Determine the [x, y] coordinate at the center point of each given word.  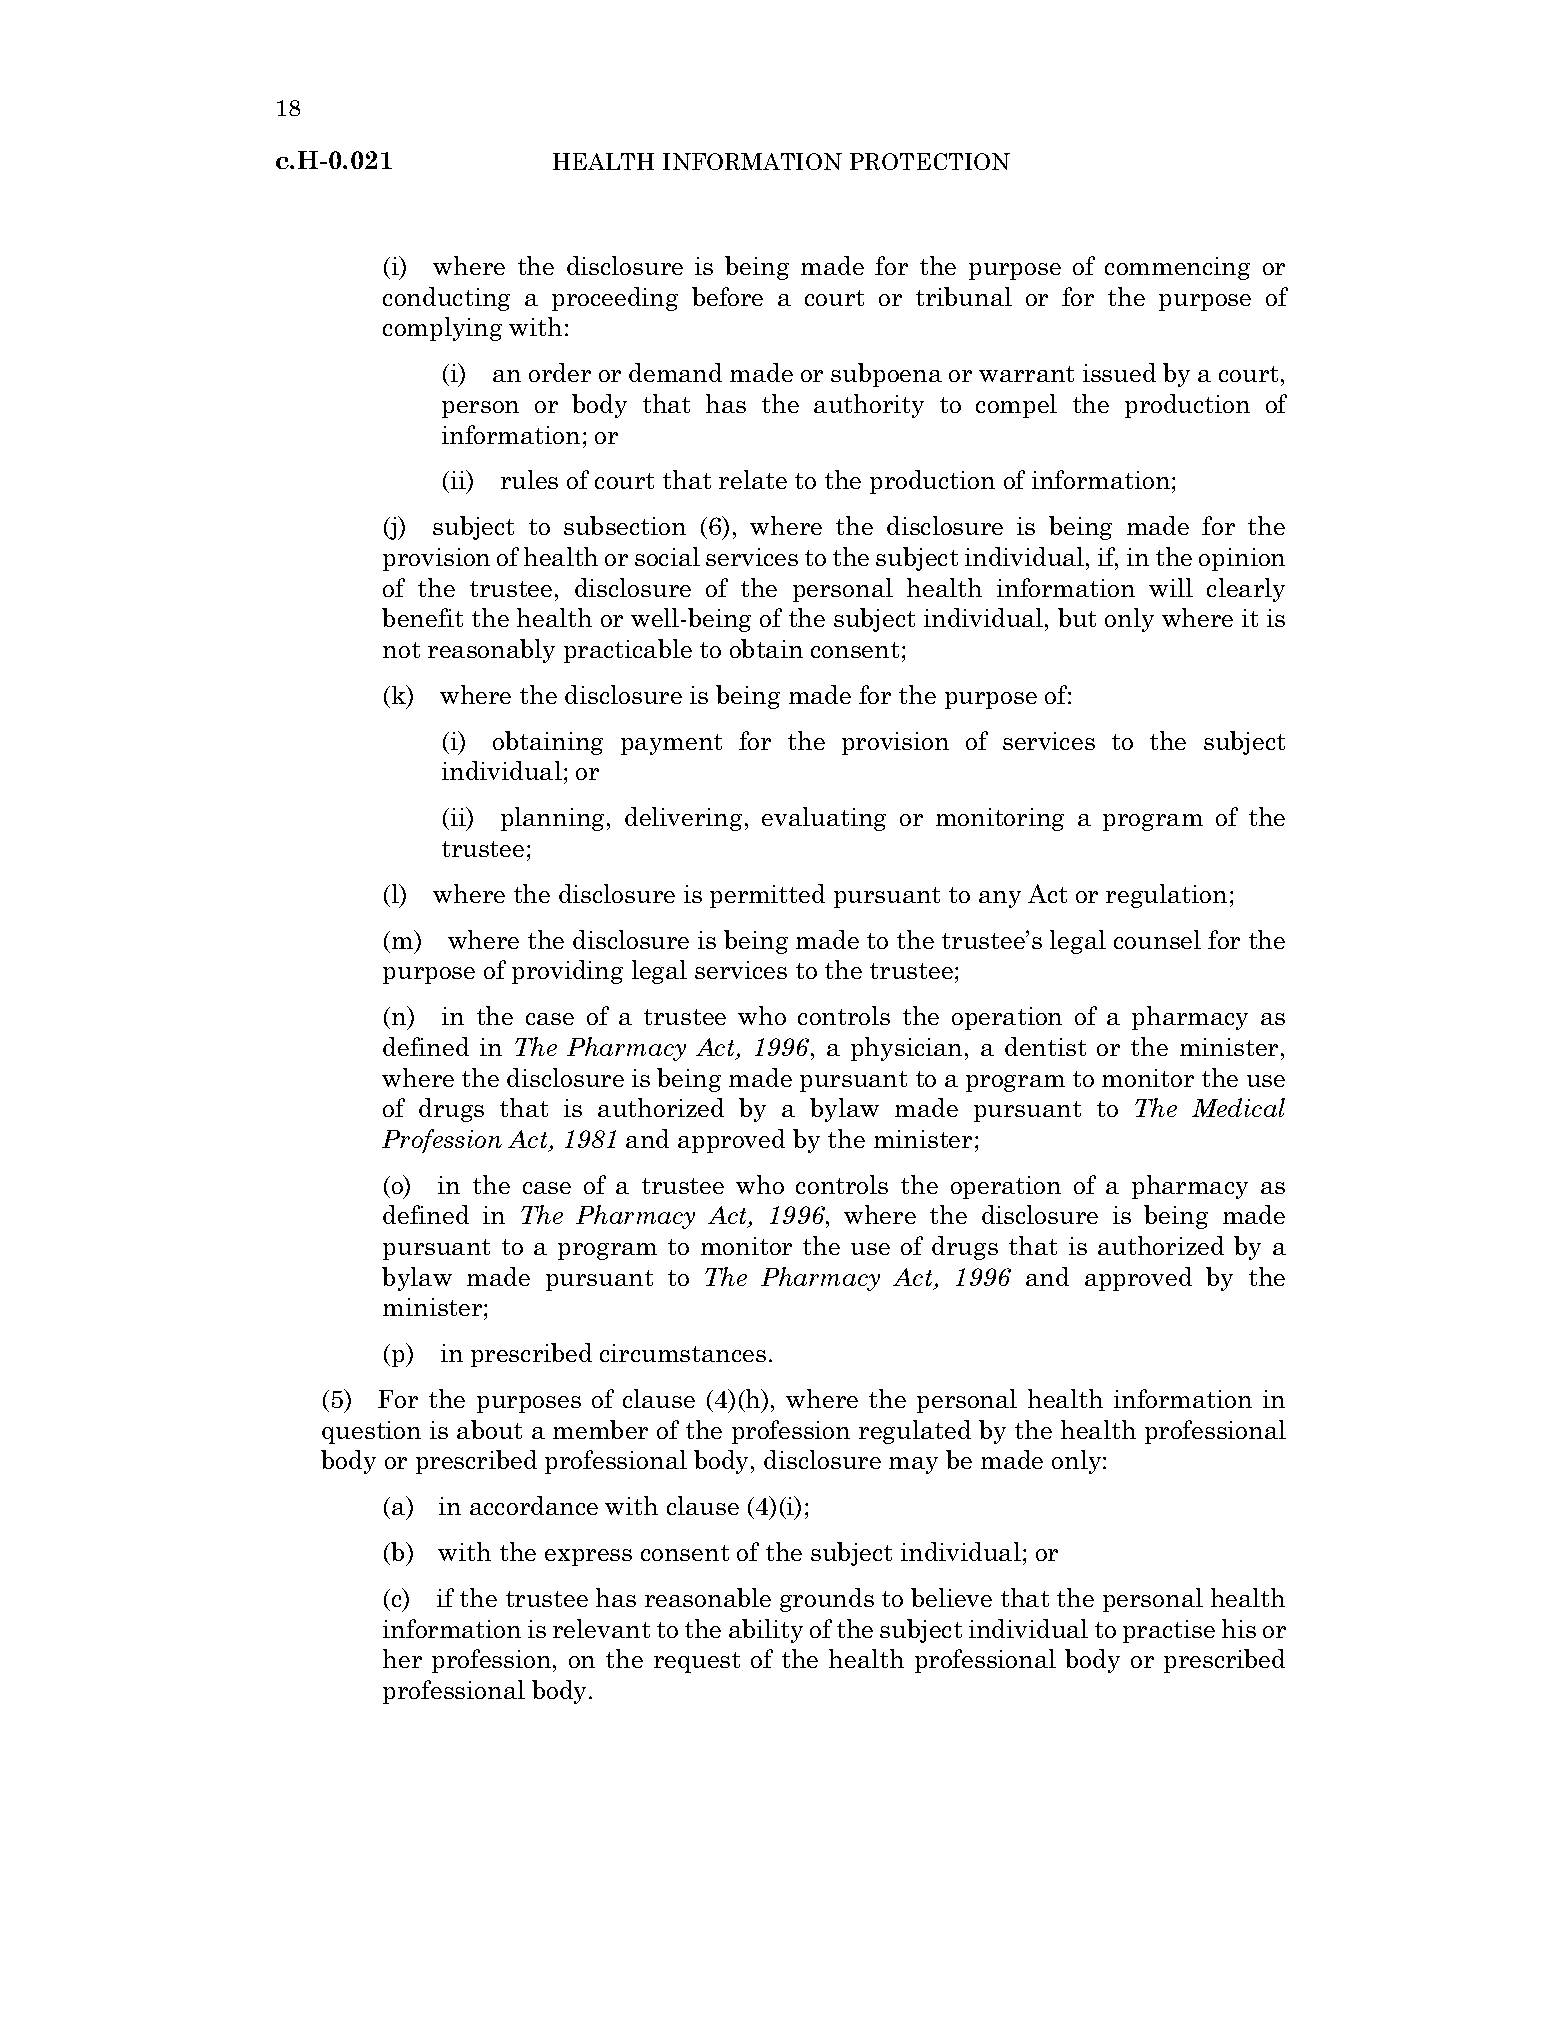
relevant [601, 1628]
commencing [1177, 268]
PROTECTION [930, 161]
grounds [827, 1600]
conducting [446, 299]
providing [567, 972]
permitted [767, 896]
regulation [1166, 896]
